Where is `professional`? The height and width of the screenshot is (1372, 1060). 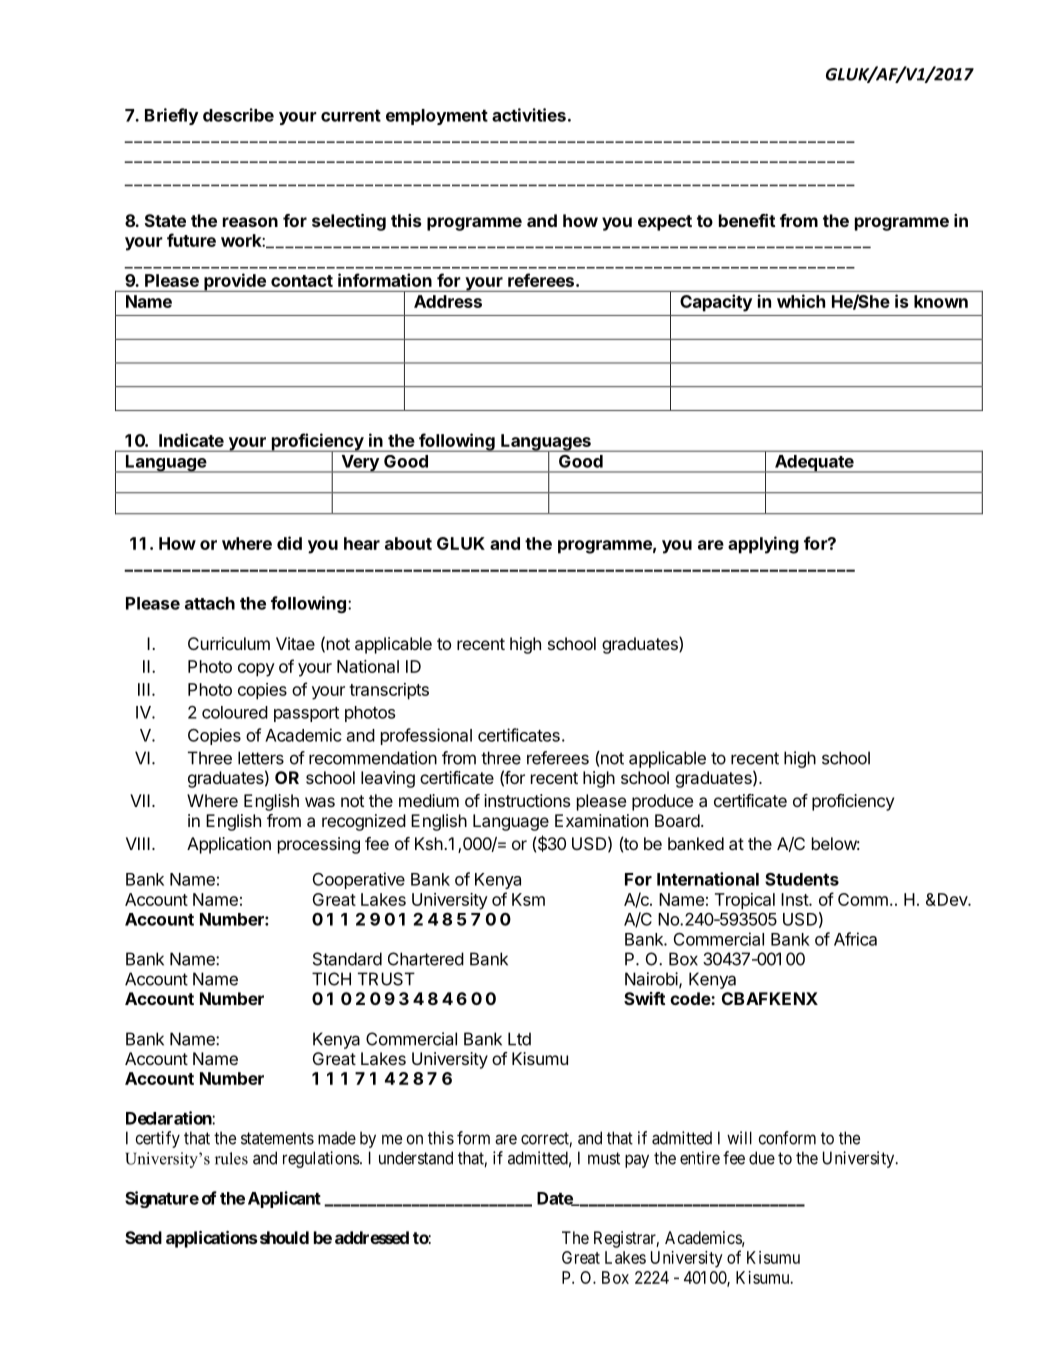 professional is located at coordinates (426, 736).
